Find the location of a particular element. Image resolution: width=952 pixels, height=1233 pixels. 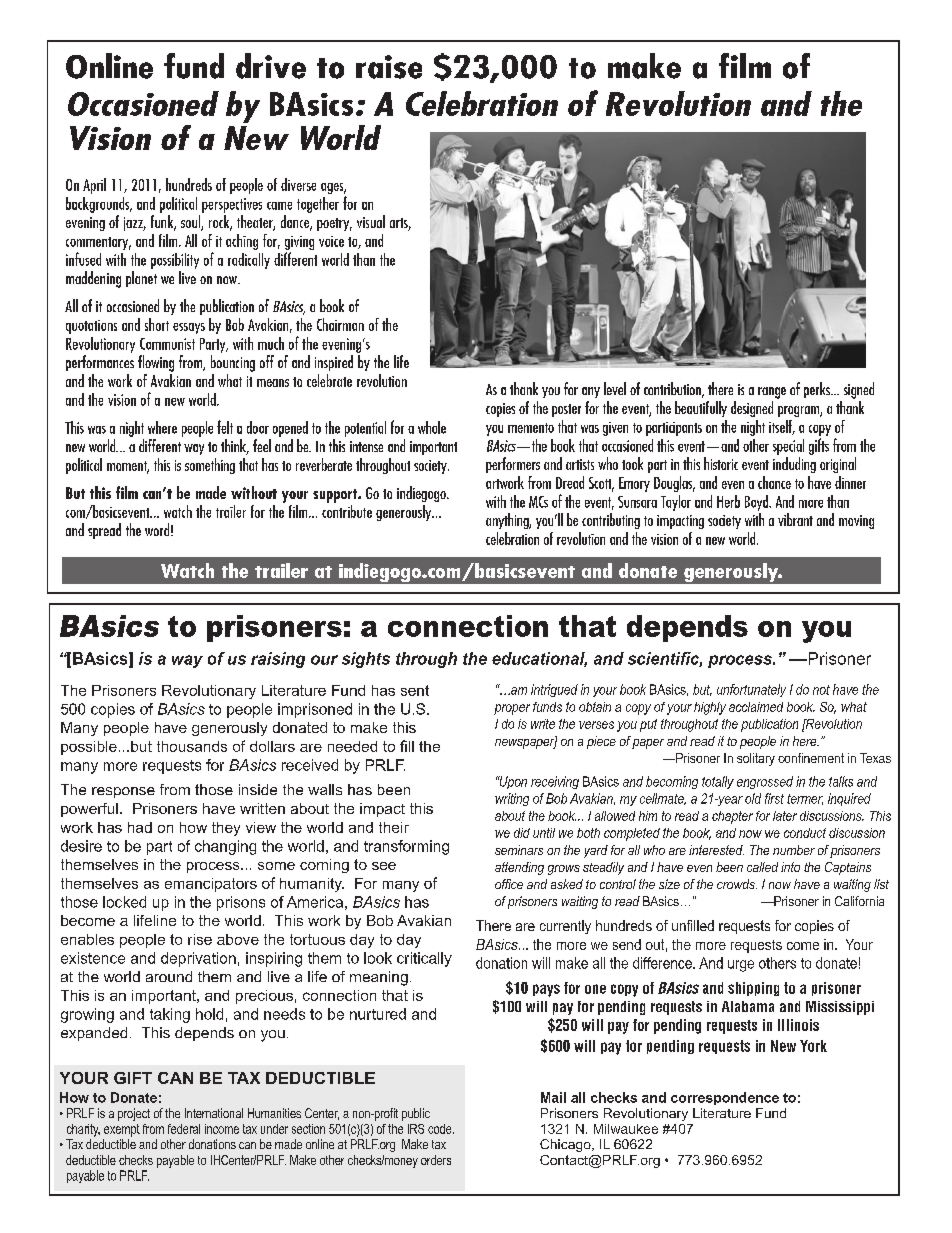

raise is located at coordinates (389, 67).
